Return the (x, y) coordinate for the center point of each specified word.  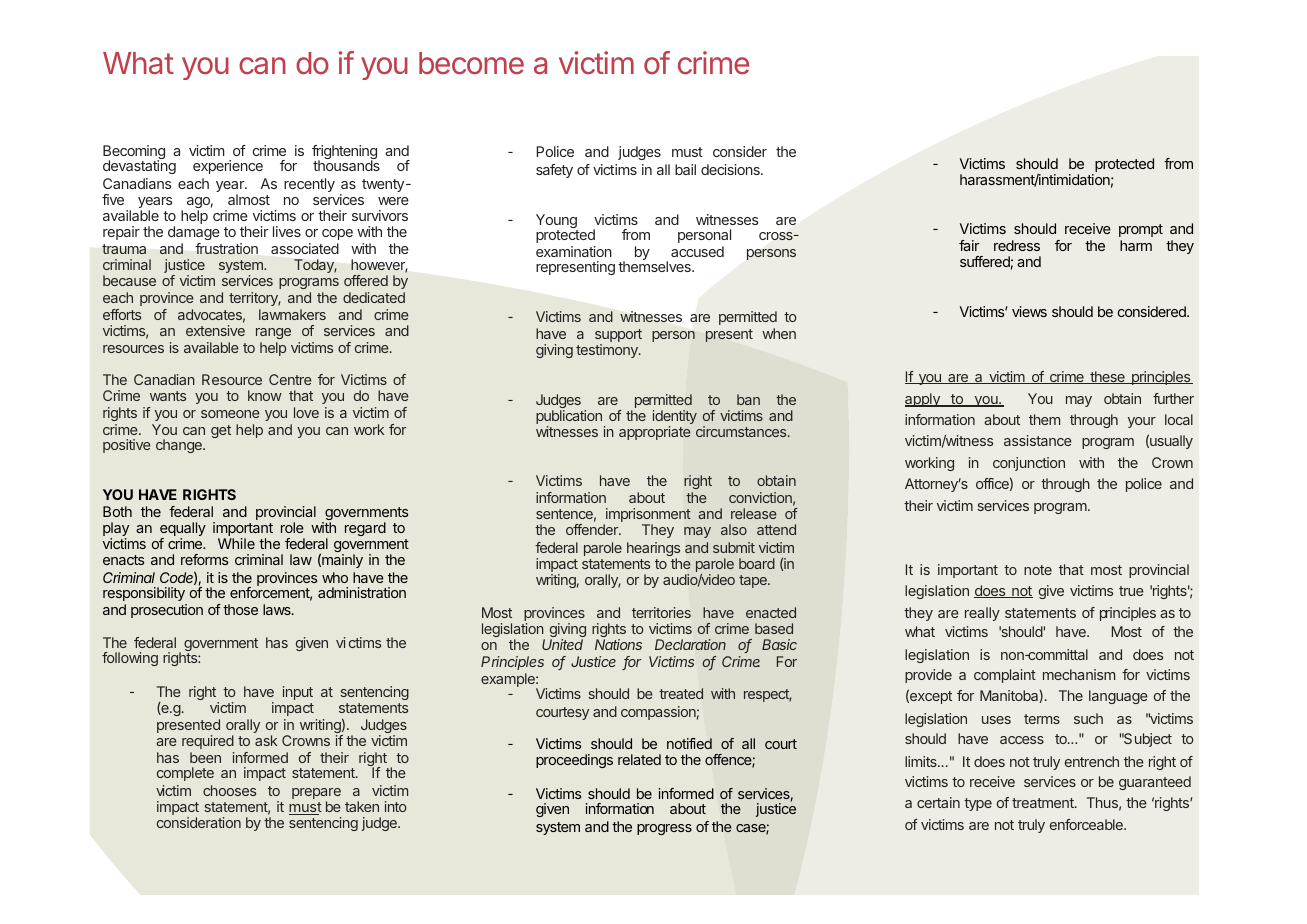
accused (697, 251)
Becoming (134, 153)
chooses (229, 790)
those (240, 609)
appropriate (655, 433)
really (982, 614)
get (221, 431)
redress (1017, 245)
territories (661, 612)
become (471, 63)
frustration (226, 248)
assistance (1038, 440)
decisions (731, 169)
